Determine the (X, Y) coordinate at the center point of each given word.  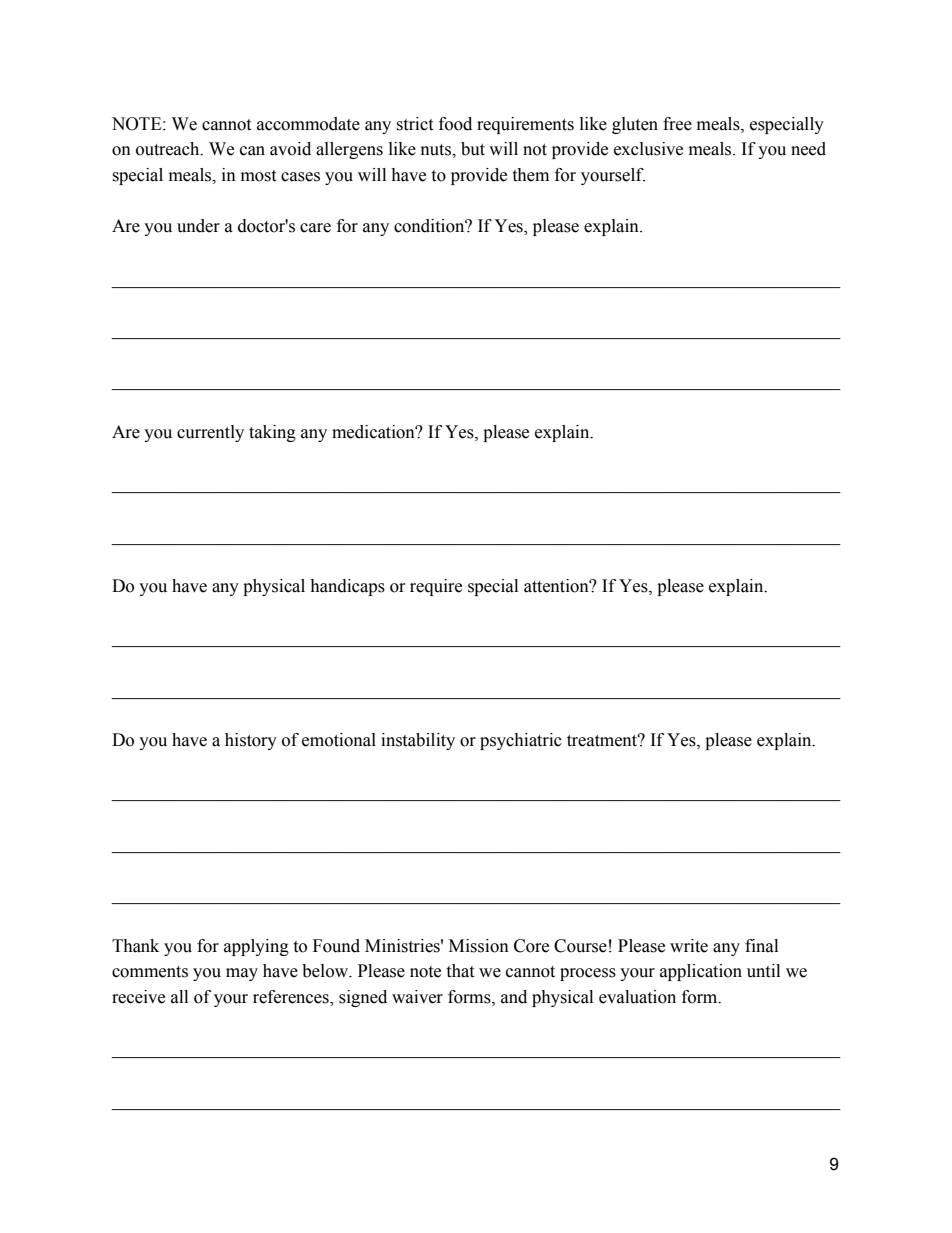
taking (272, 433)
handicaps (347, 587)
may (242, 974)
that (460, 971)
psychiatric (521, 741)
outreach (169, 149)
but (473, 149)
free (677, 124)
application (701, 972)
